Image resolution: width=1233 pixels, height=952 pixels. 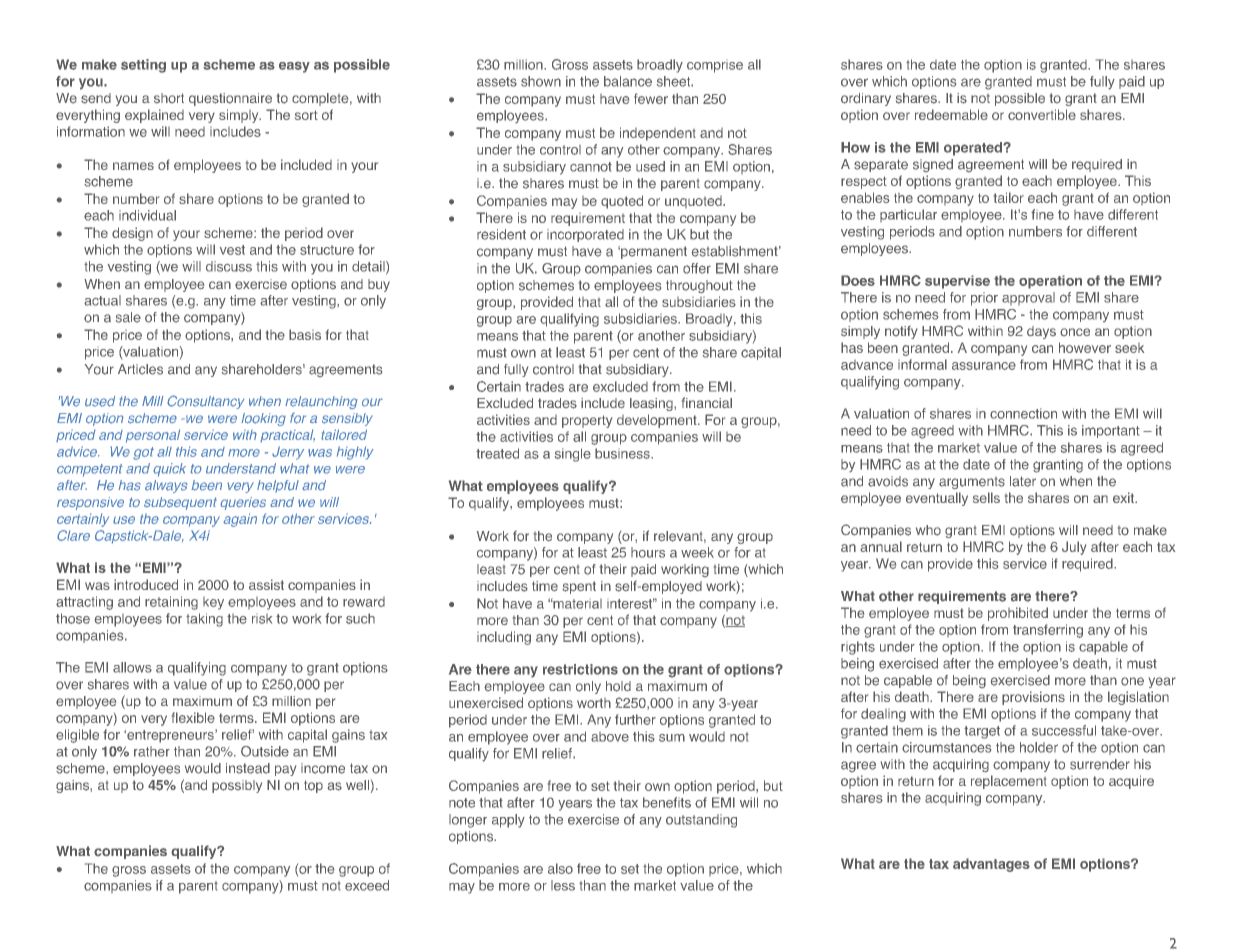 What do you see at coordinates (1018, 614) in the page?
I see `prohibited` at bounding box center [1018, 614].
